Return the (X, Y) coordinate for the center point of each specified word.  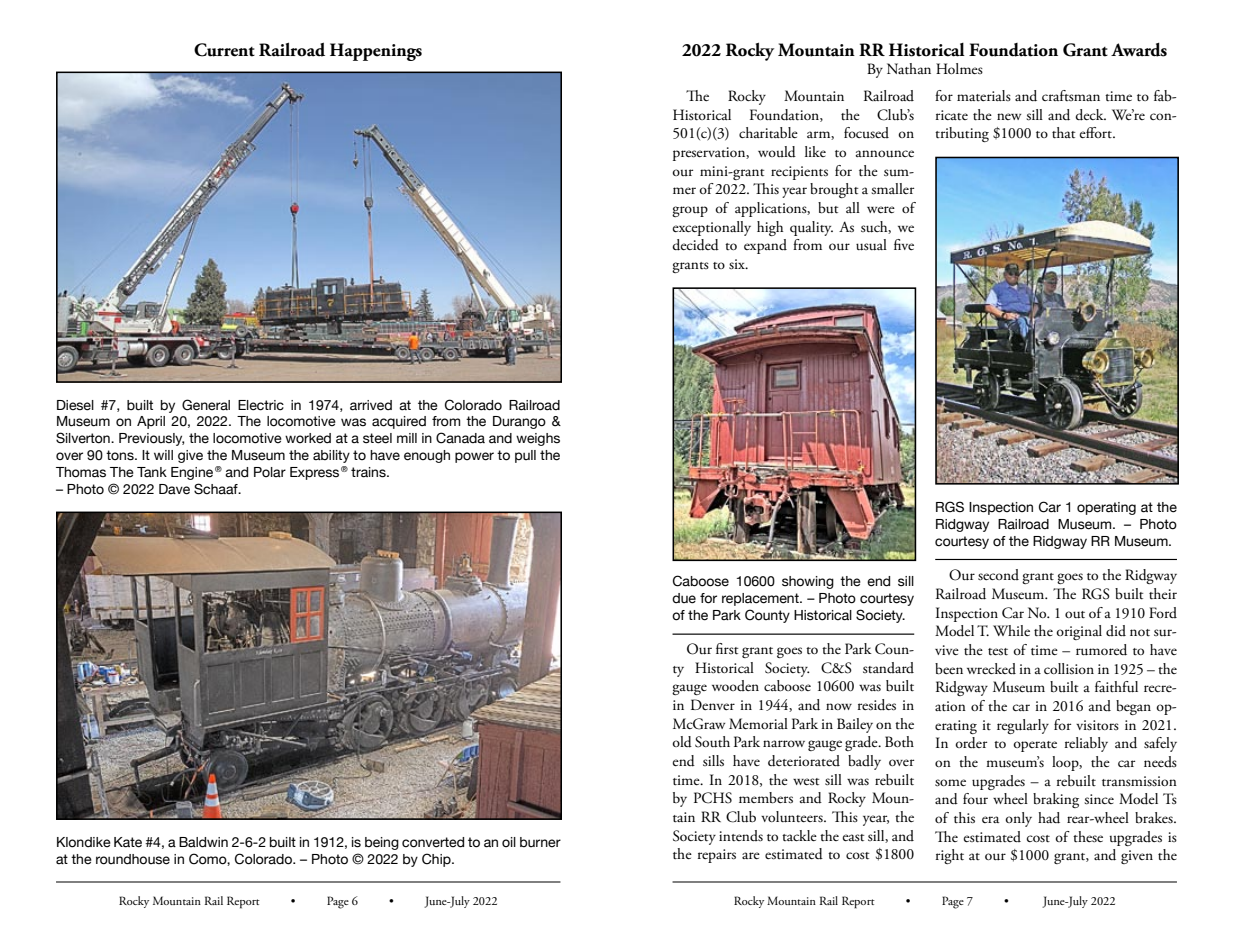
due (684, 598)
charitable (768, 133)
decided (695, 245)
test (998, 652)
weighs (538, 439)
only (1018, 819)
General (206, 405)
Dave (174, 489)
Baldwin (203, 842)
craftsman (1071, 95)
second (998, 575)
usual (871, 245)
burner (540, 842)
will (163, 455)
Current (224, 50)
